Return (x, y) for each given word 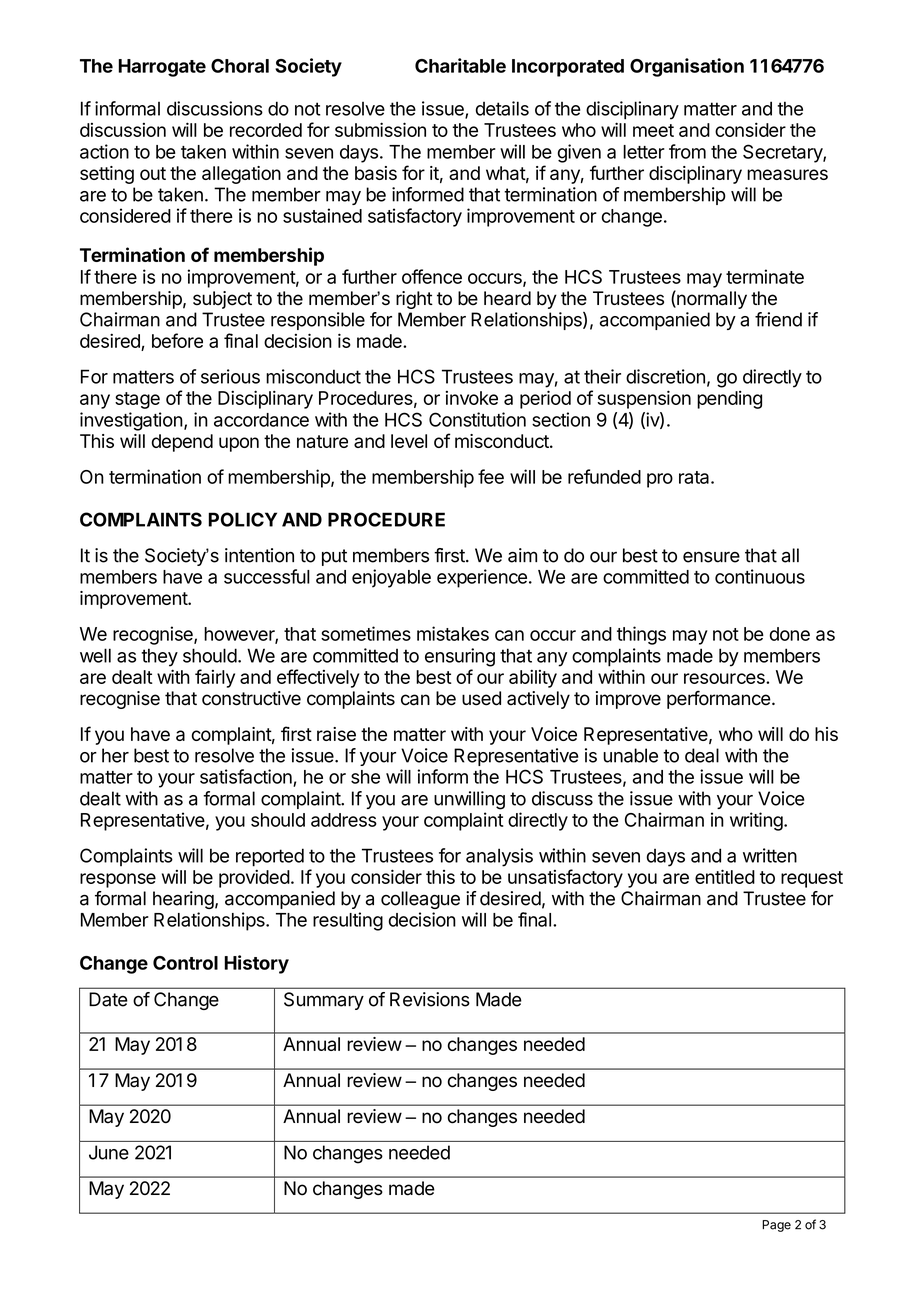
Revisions (430, 999)
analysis (499, 857)
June (109, 1152)
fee (491, 476)
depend (182, 443)
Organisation (687, 67)
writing (756, 821)
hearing (183, 900)
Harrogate (162, 68)
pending (729, 400)
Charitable (460, 65)
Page (776, 1226)
